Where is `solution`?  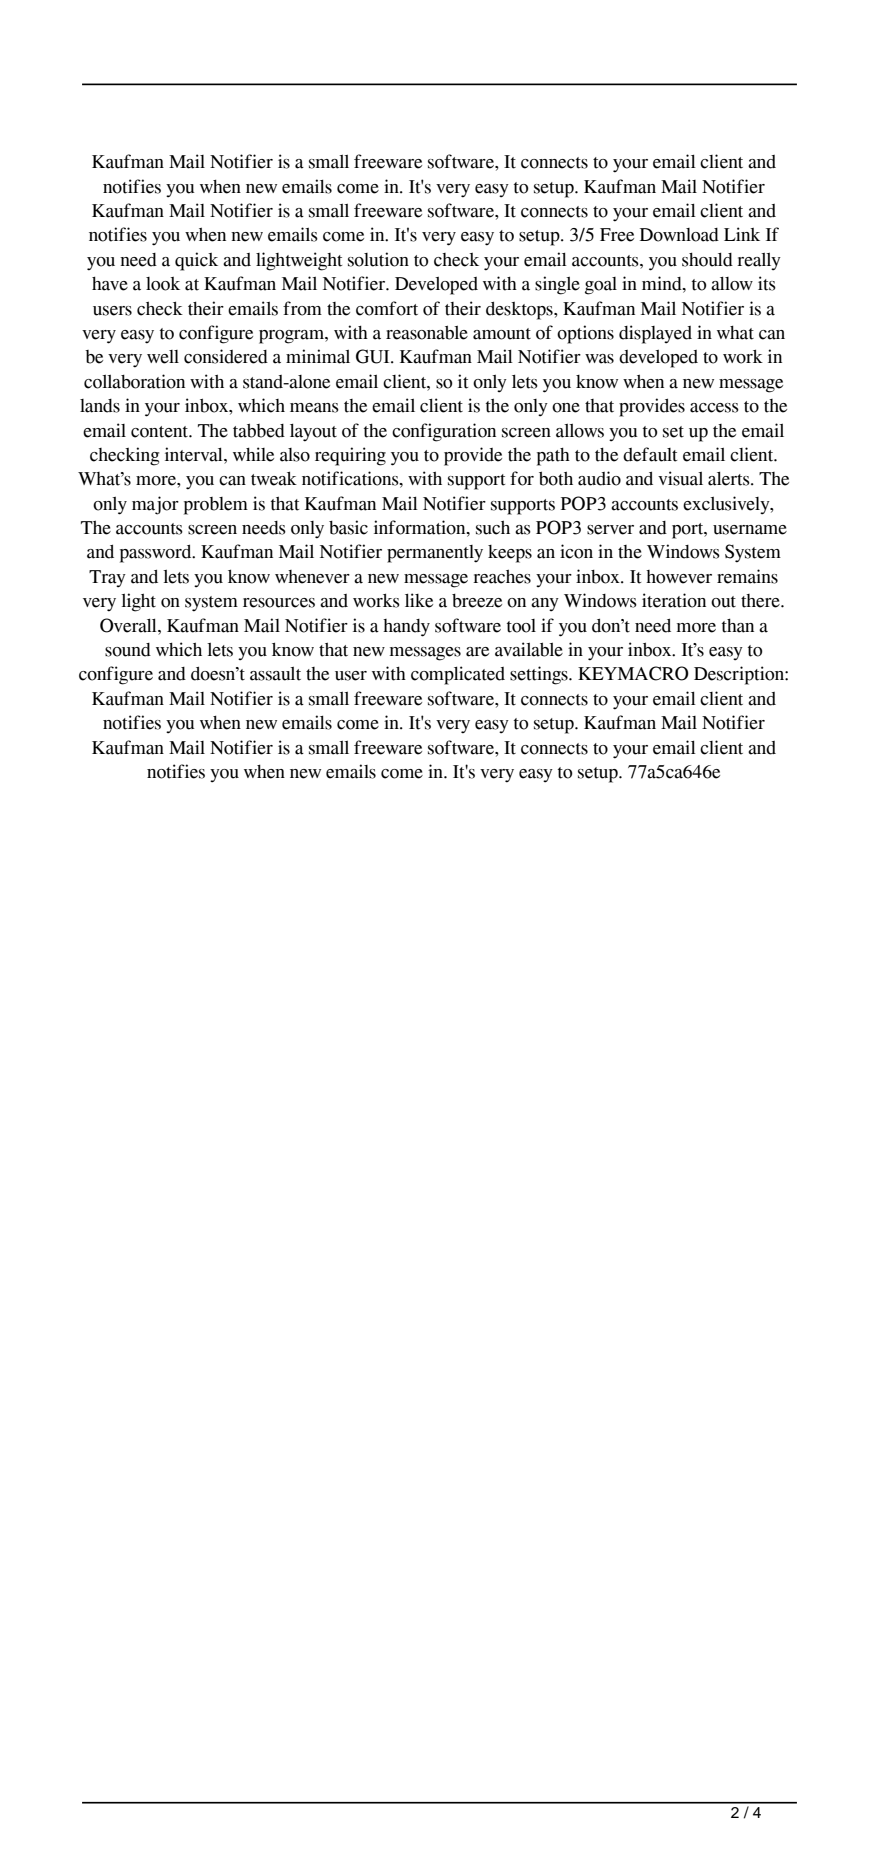
solution is located at coordinates (378, 259).
